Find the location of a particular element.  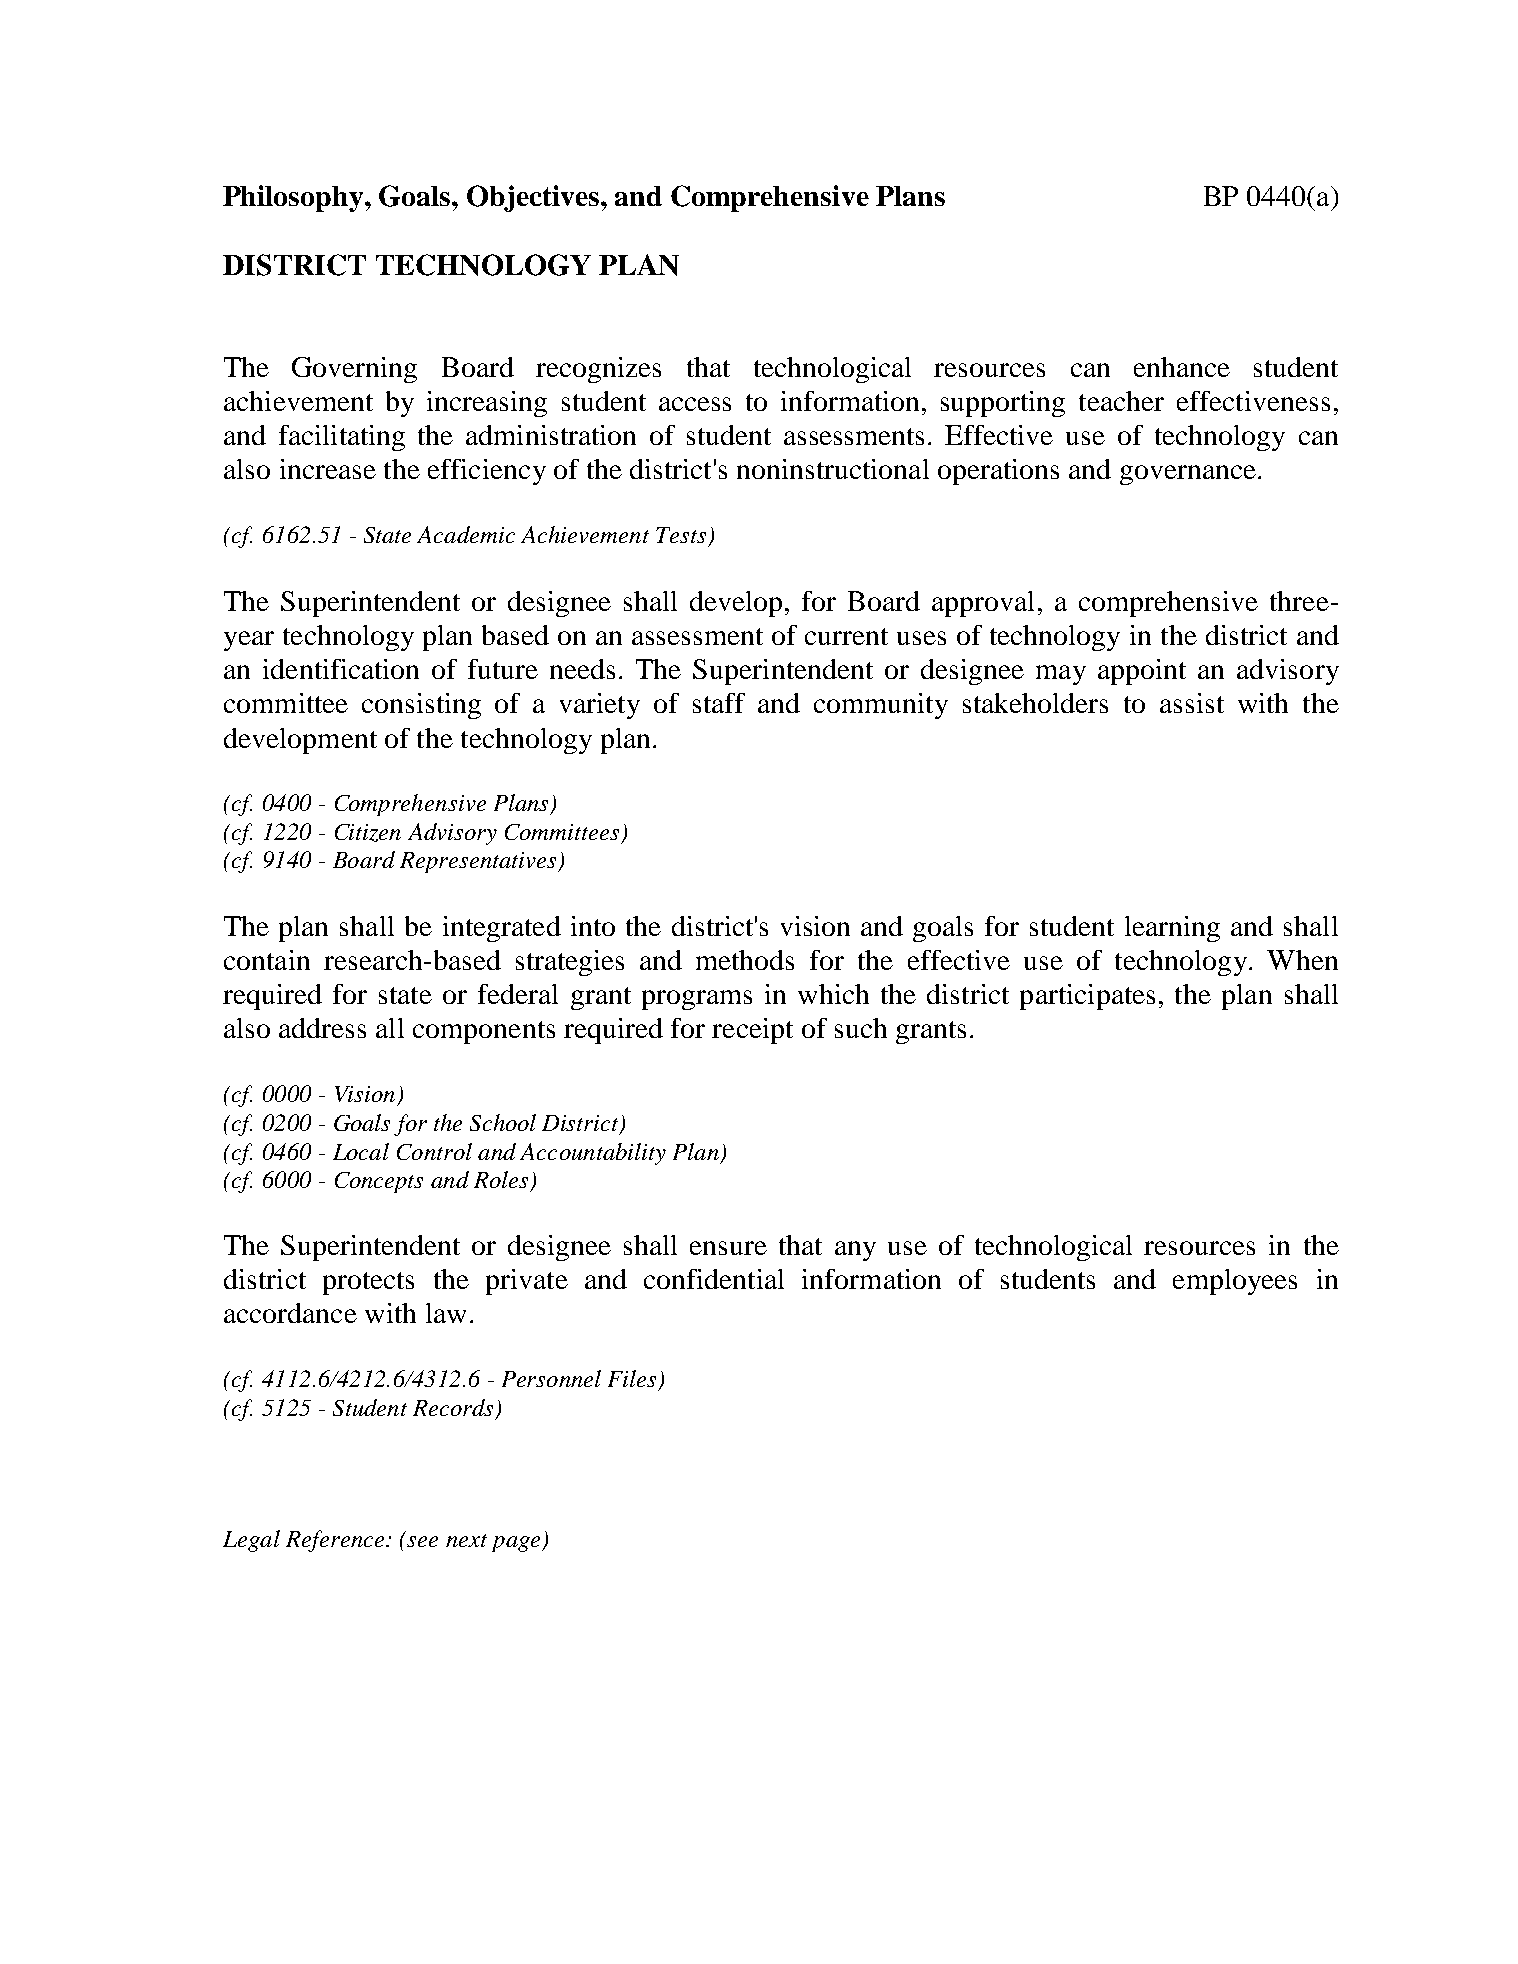

methods is located at coordinates (745, 960).
